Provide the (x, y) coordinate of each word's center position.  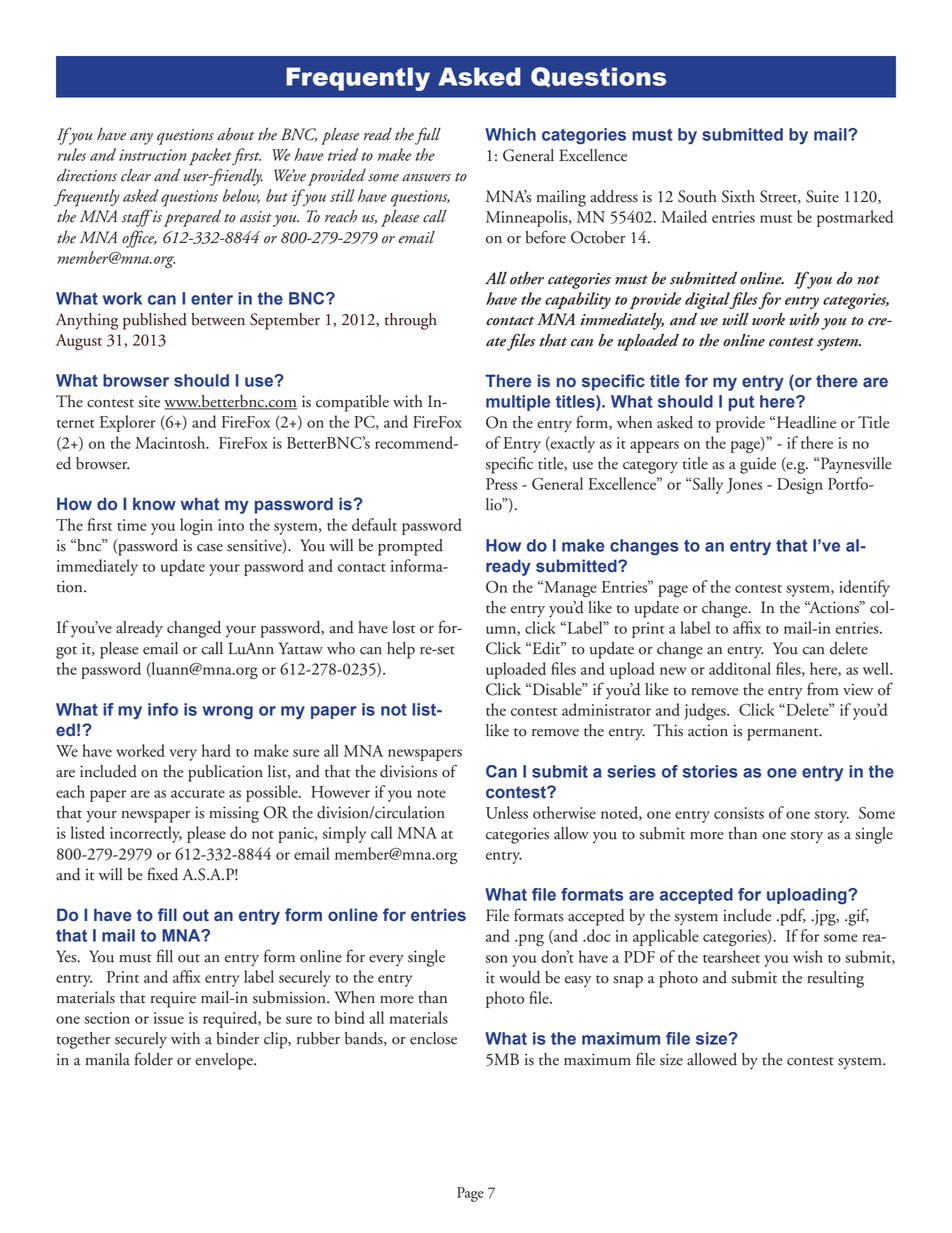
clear (136, 175)
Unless (507, 812)
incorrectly (146, 834)
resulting (835, 979)
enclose (433, 1038)
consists (739, 813)
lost (403, 627)
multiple (518, 403)
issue (169, 1018)
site (149, 401)
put (741, 403)
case (210, 548)
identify (864, 588)
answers (426, 177)
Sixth (738, 196)
